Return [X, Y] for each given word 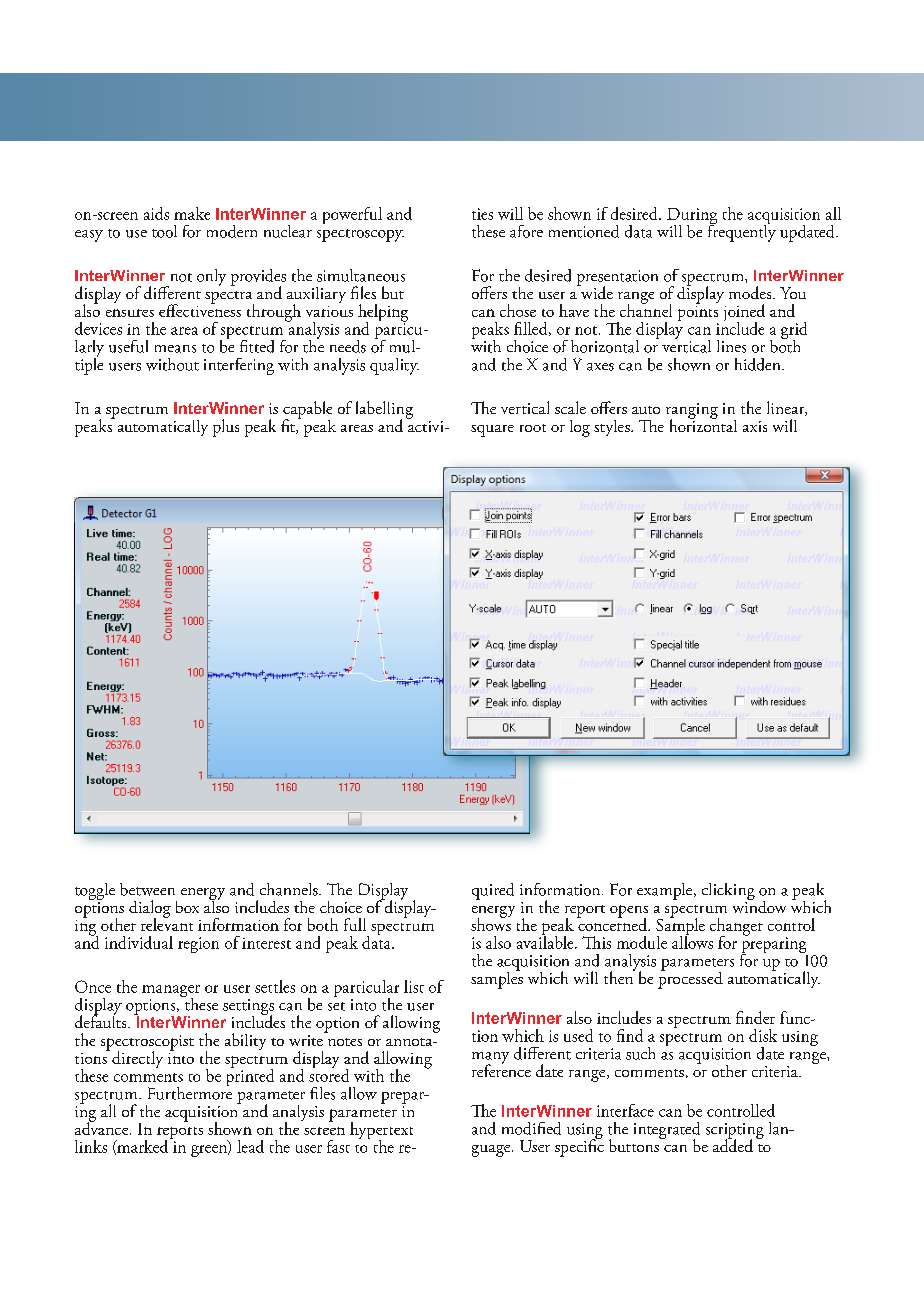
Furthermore [190, 1092]
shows [491, 923]
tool [164, 231]
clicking [728, 891]
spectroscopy [360, 235]
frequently [742, 232]
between [147, 889]
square [492, 431]
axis [755, 426]
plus [226, 428]
